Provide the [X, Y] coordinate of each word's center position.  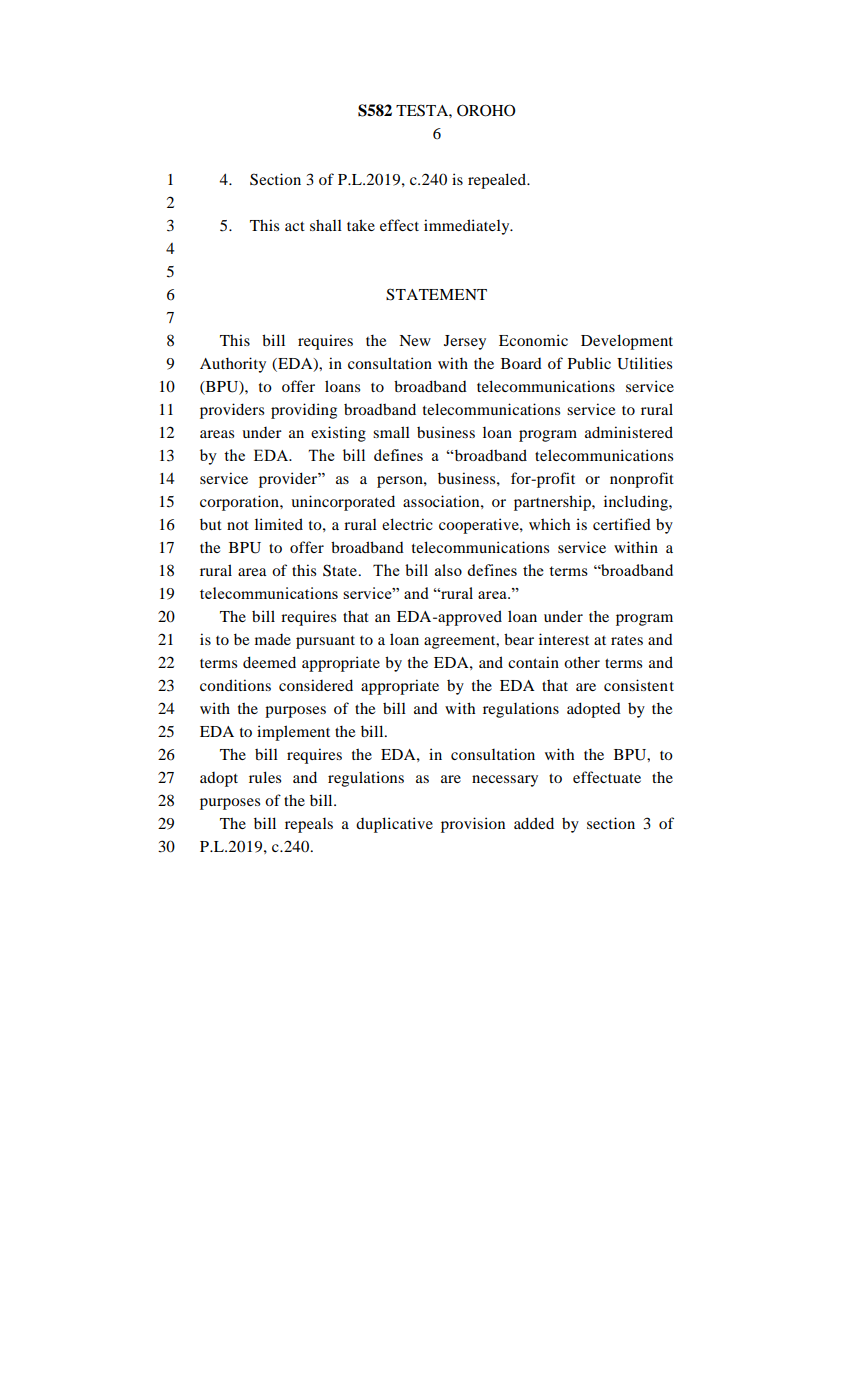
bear [519, 639]
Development [627, 342]
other [582, 662]
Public [589, 363]
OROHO [486, 110]
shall [326, 225]
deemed [269, 662]
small [391, 432]
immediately [468, 227]
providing [304, 411]
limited [279, 524]
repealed [498, 181]
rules [265, 777]
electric [407, 524]
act [295, 226]
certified [622, 524]
